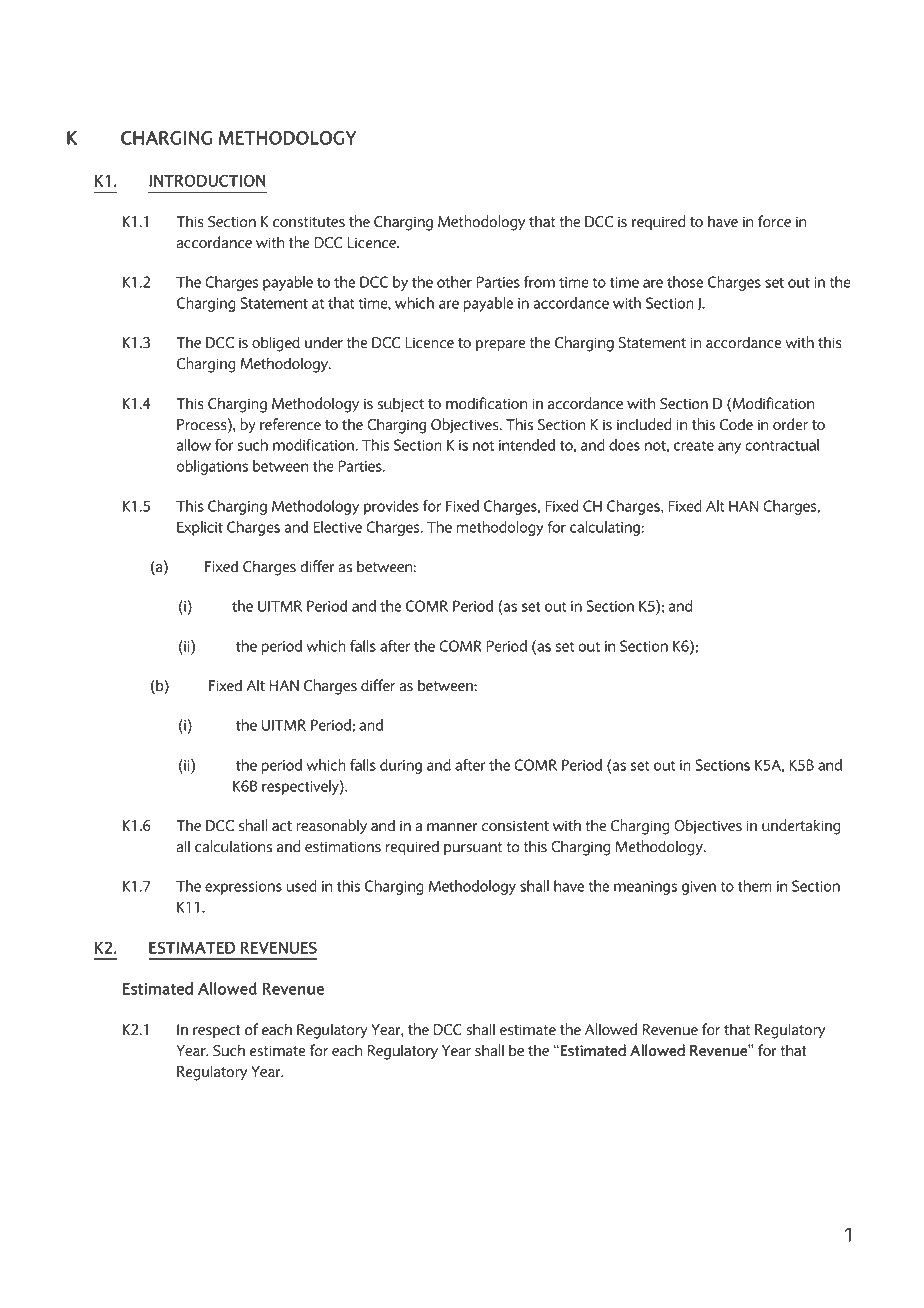  I want to click on constitutes, so click(309, 222).
